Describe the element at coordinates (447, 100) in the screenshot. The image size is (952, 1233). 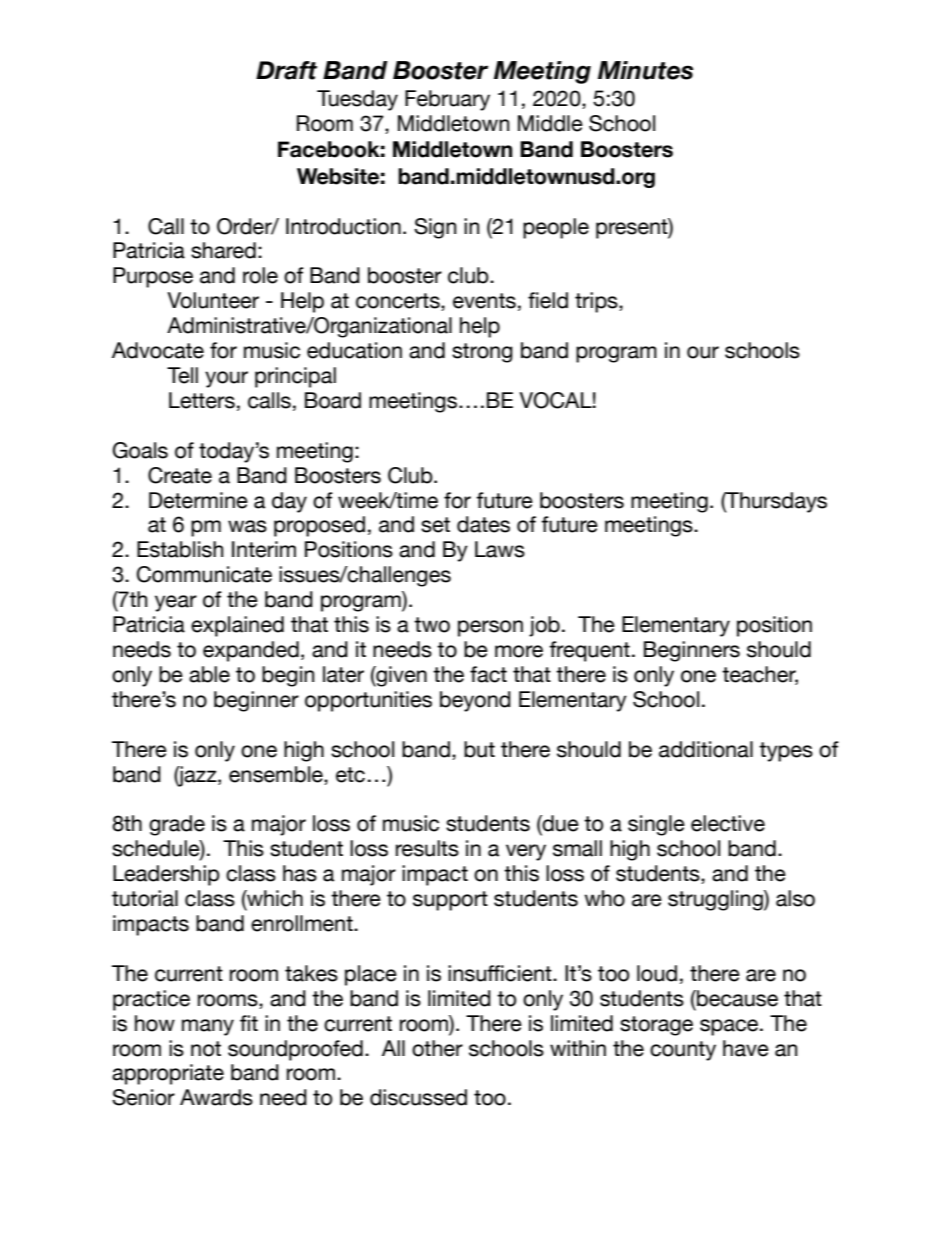
I see `February` at that location.
